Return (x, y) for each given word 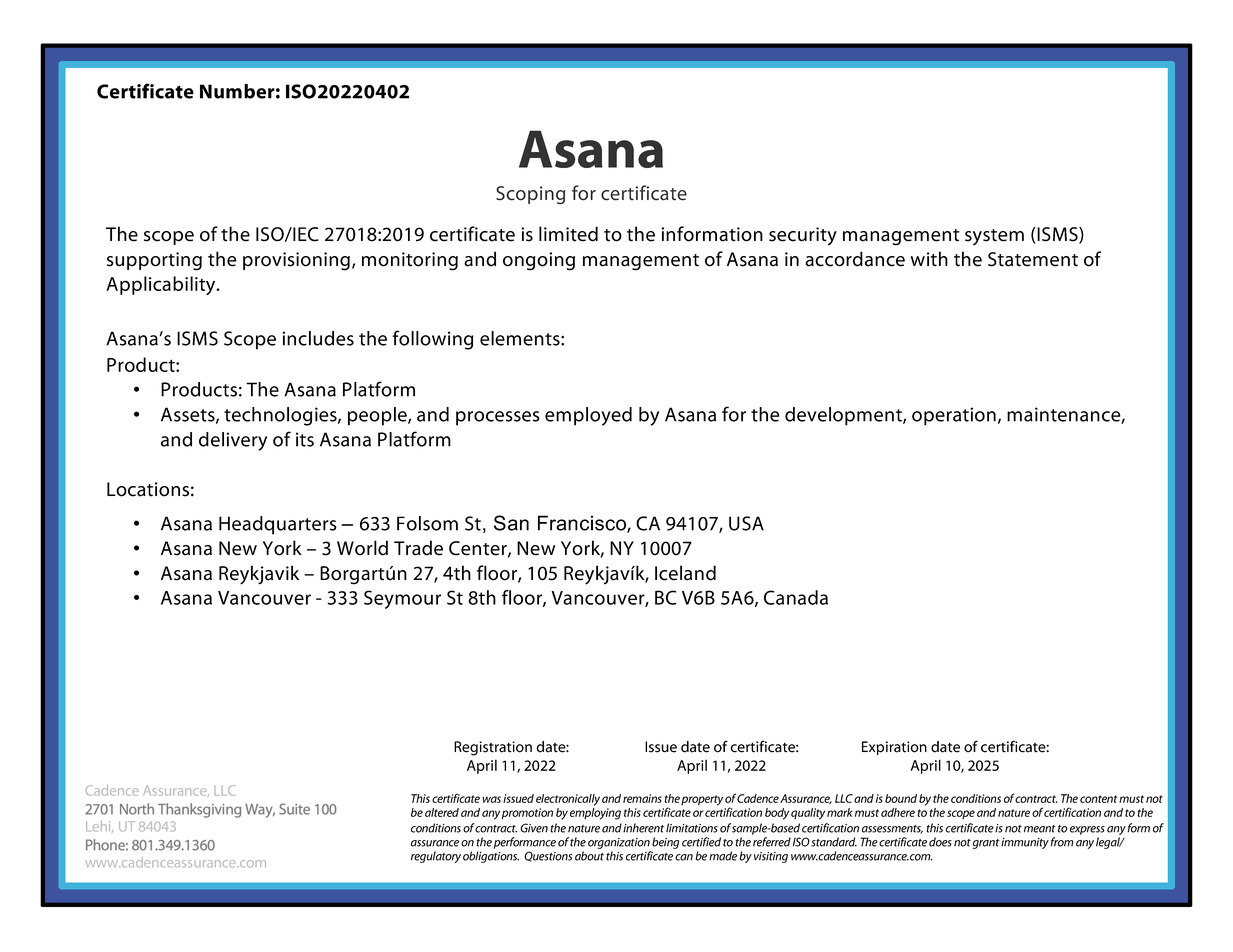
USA (746, 523)
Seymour (402, 599)
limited (568, 234)
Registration (493, 748)
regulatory (436, 857)
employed (588, 416)
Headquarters (278, 525)
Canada (796, 597)
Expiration (894, 748)
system (994, 237)
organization (619, 843)
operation (954, 416)
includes (318, 338)
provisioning (296, 261)
